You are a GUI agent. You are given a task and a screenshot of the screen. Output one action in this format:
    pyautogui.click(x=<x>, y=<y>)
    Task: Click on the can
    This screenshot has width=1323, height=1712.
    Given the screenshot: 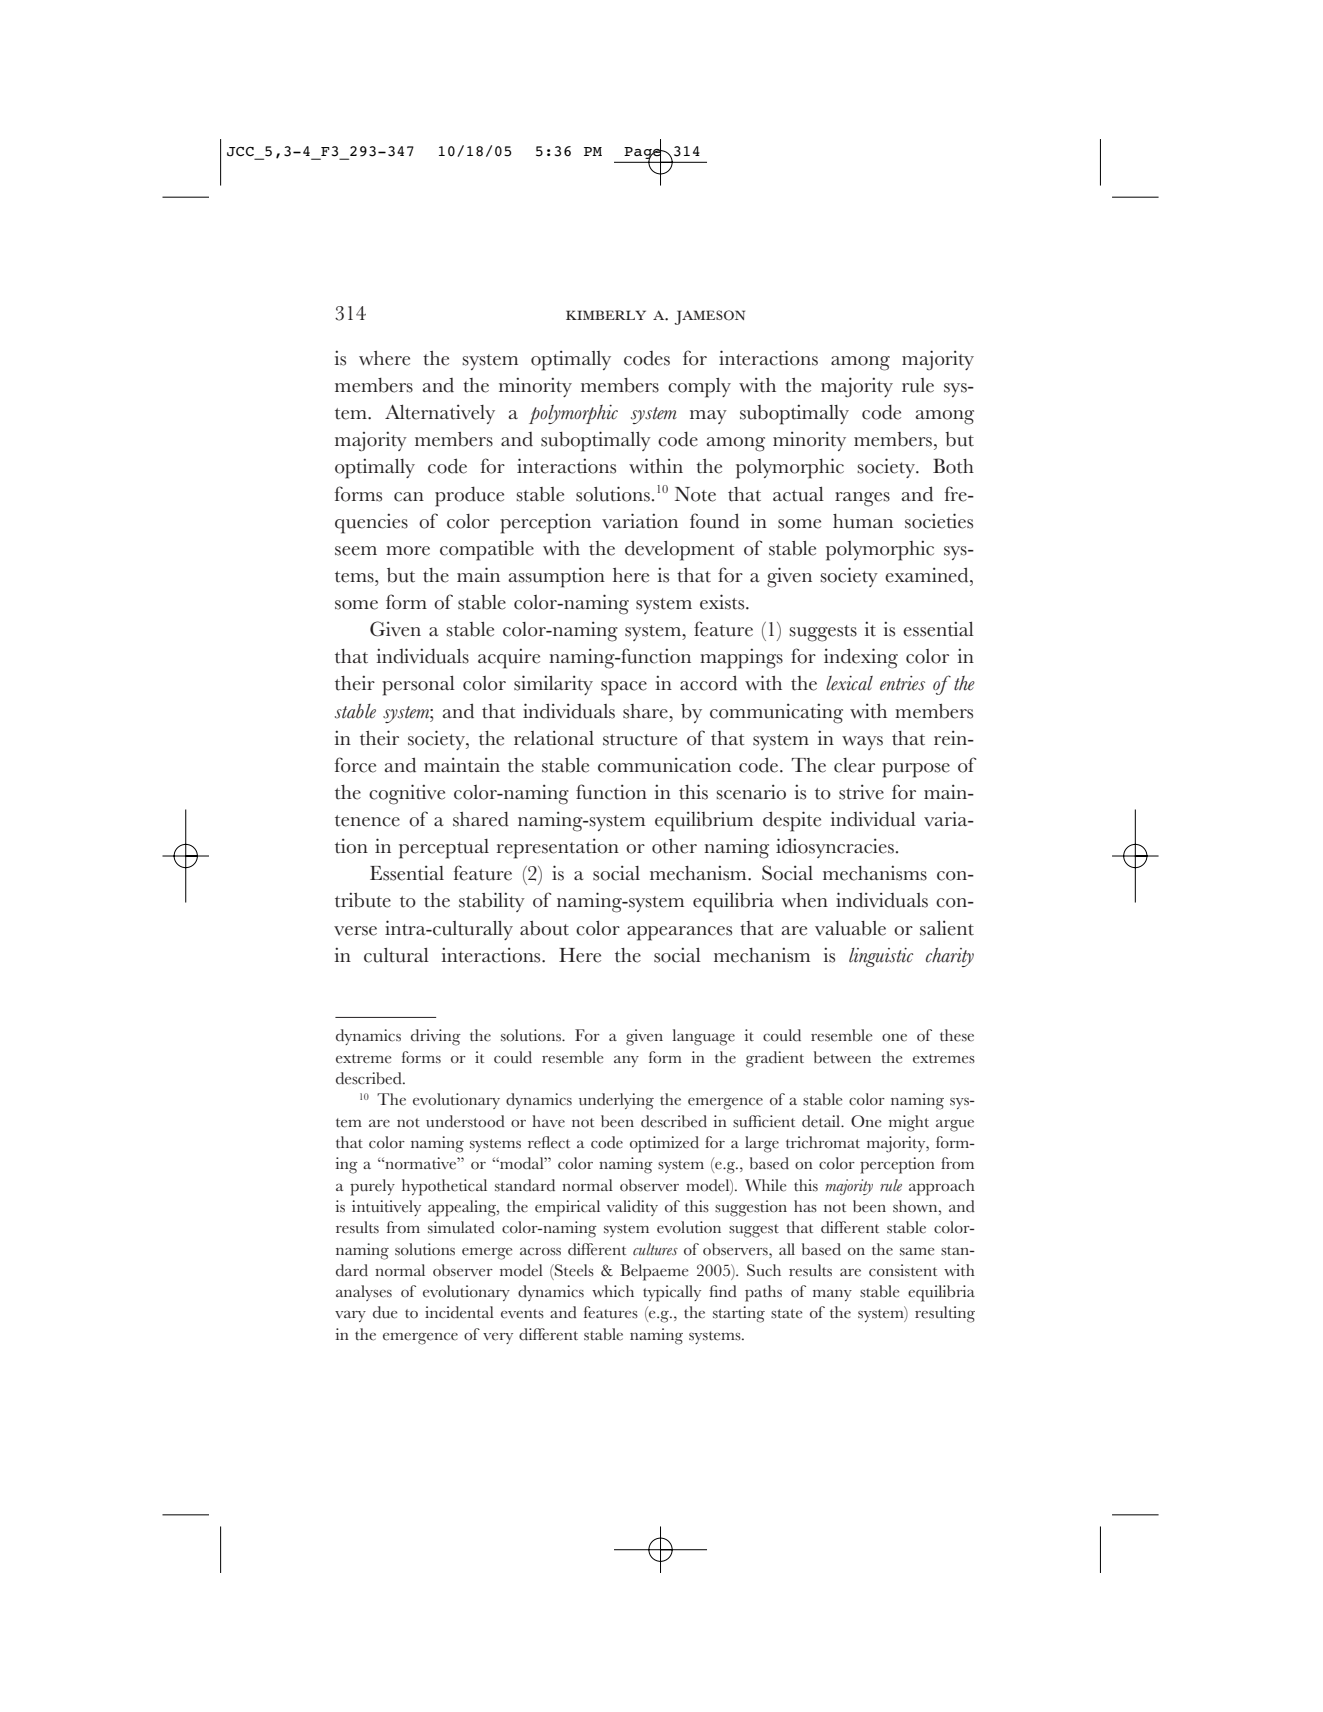 What is the action you would take?
    pyautogui.click(x=409, y=497)
